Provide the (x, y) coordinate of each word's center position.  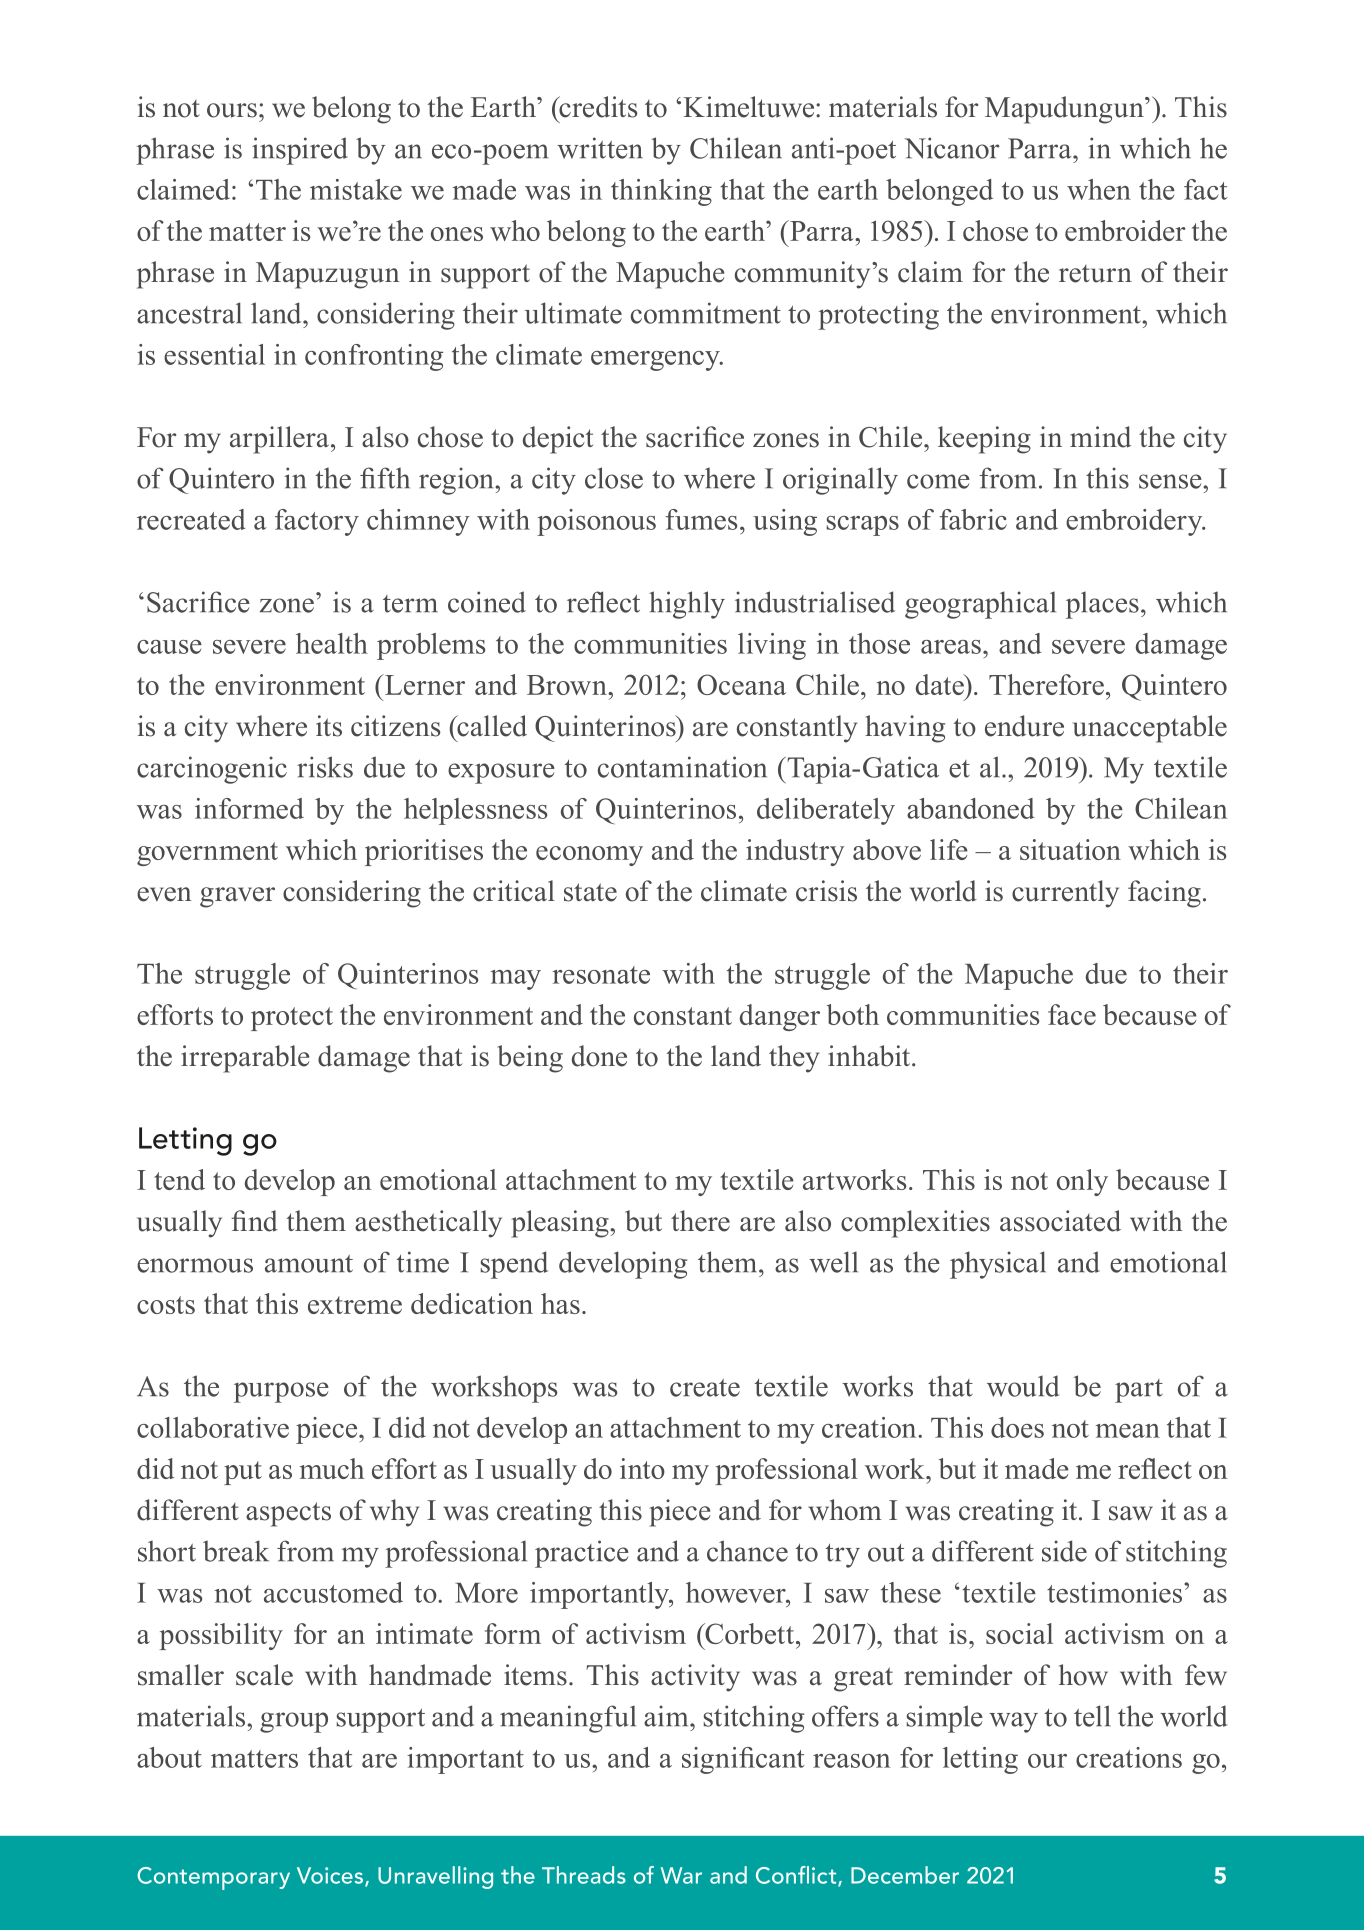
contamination (682, 767)
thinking (661, 192)
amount (309, 1264)
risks (325, 767)
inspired (300, 151)
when (1099, 189)
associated (1060, 1221)
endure (1024, 726)
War (681, 1875)
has (560, 1303)
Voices (331, 1876)
